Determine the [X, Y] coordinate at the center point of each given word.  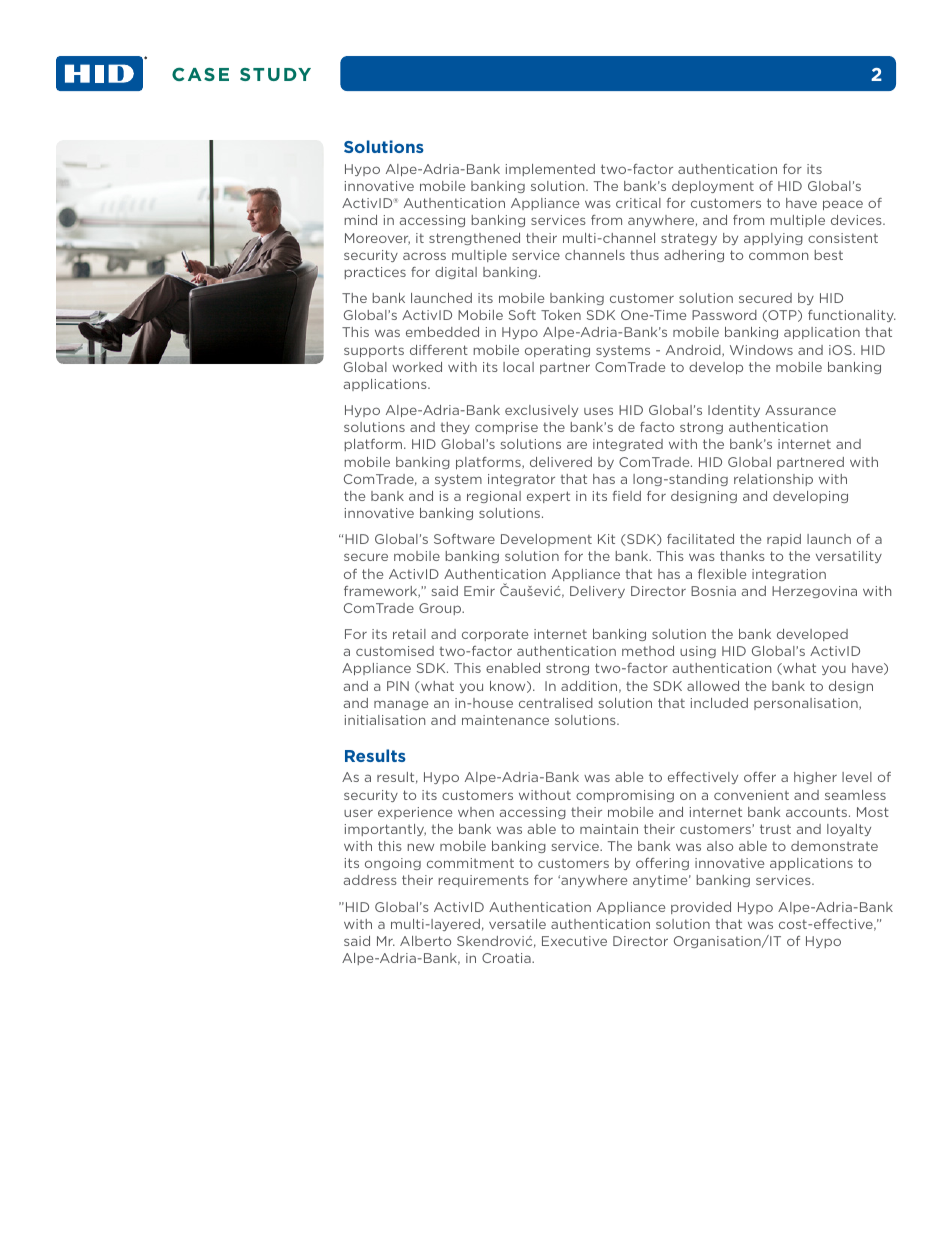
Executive [574, 941]
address [370, 880]
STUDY [275, 74]
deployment [713, 187]
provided [701, 908]
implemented [550, 170]
